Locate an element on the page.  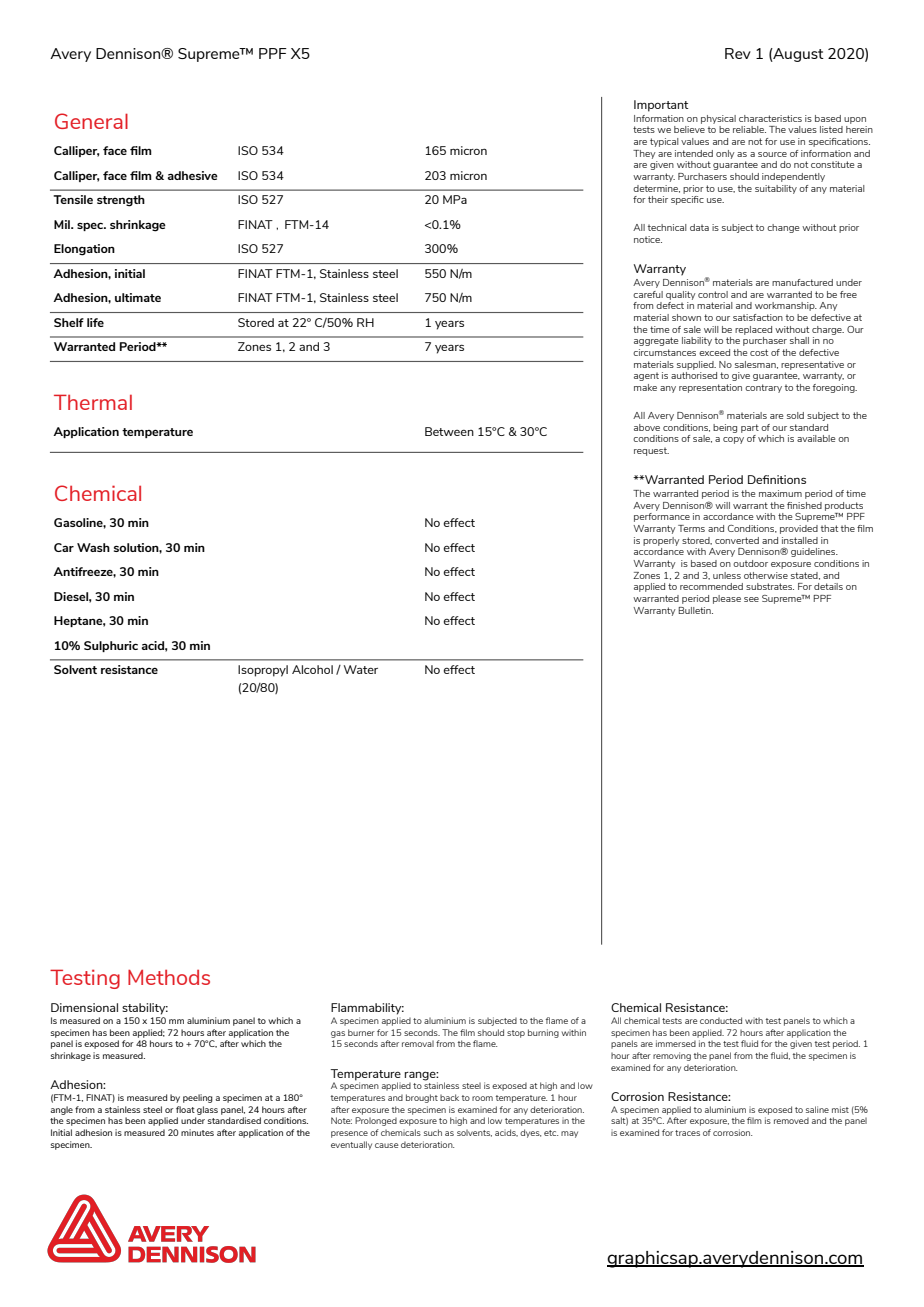
removed is located at coordinates (791, 1121).
